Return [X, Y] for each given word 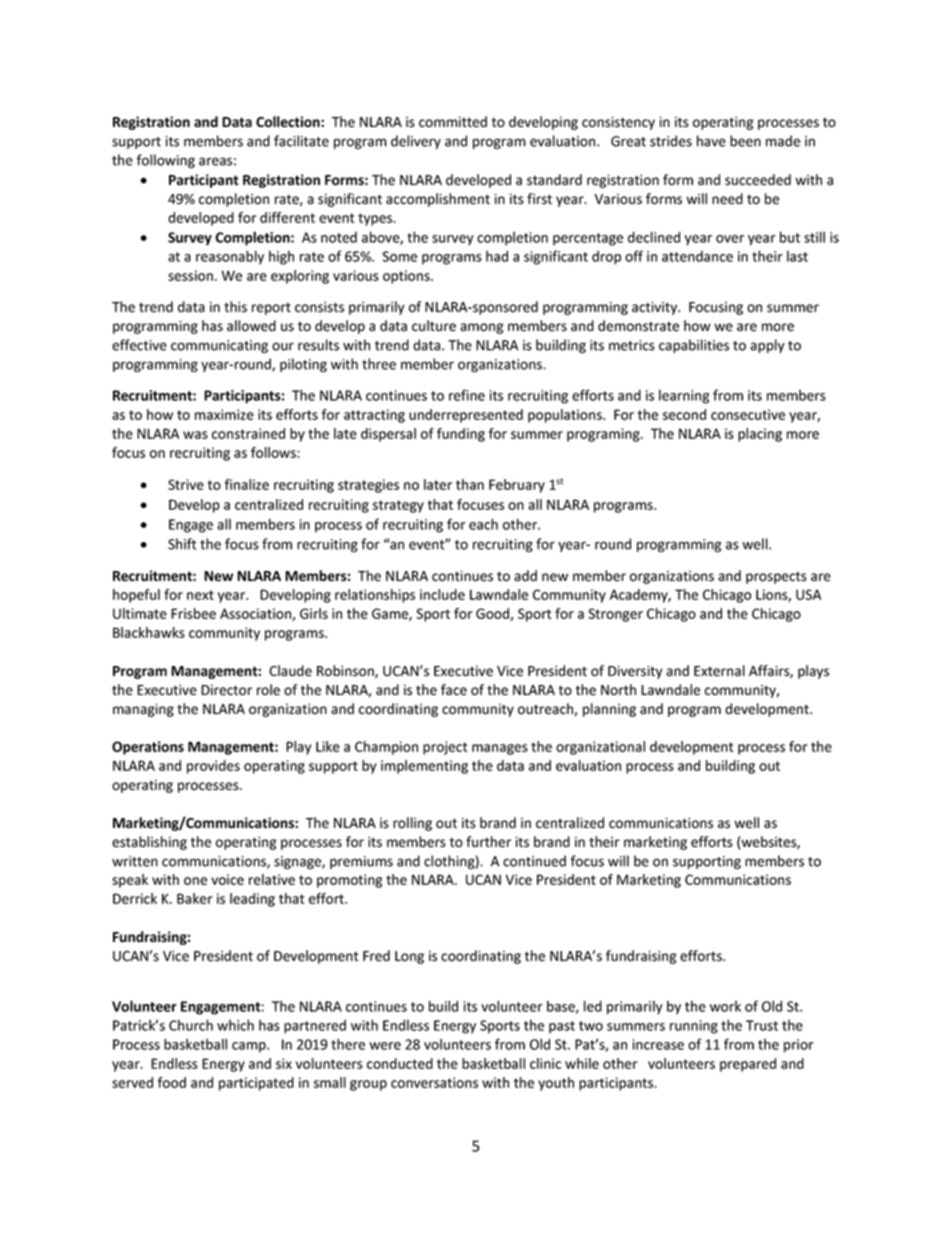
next [200, 595]
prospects [776, 577]
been [745, 141]
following [165, 161]
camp [250, 1047]
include [442, 594]
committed [453, 122]
